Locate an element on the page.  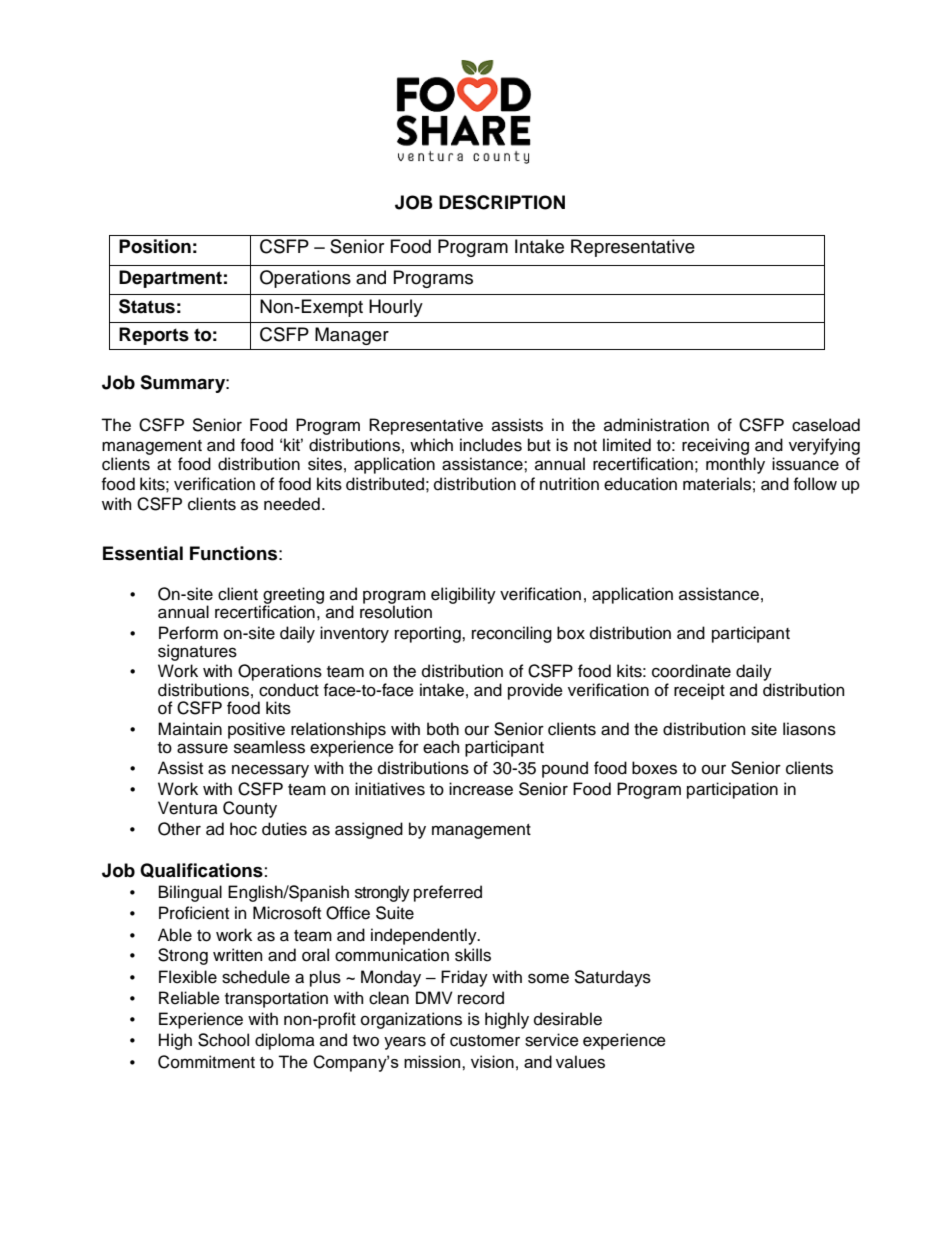
hoc is located at coordinates (243, 829).
